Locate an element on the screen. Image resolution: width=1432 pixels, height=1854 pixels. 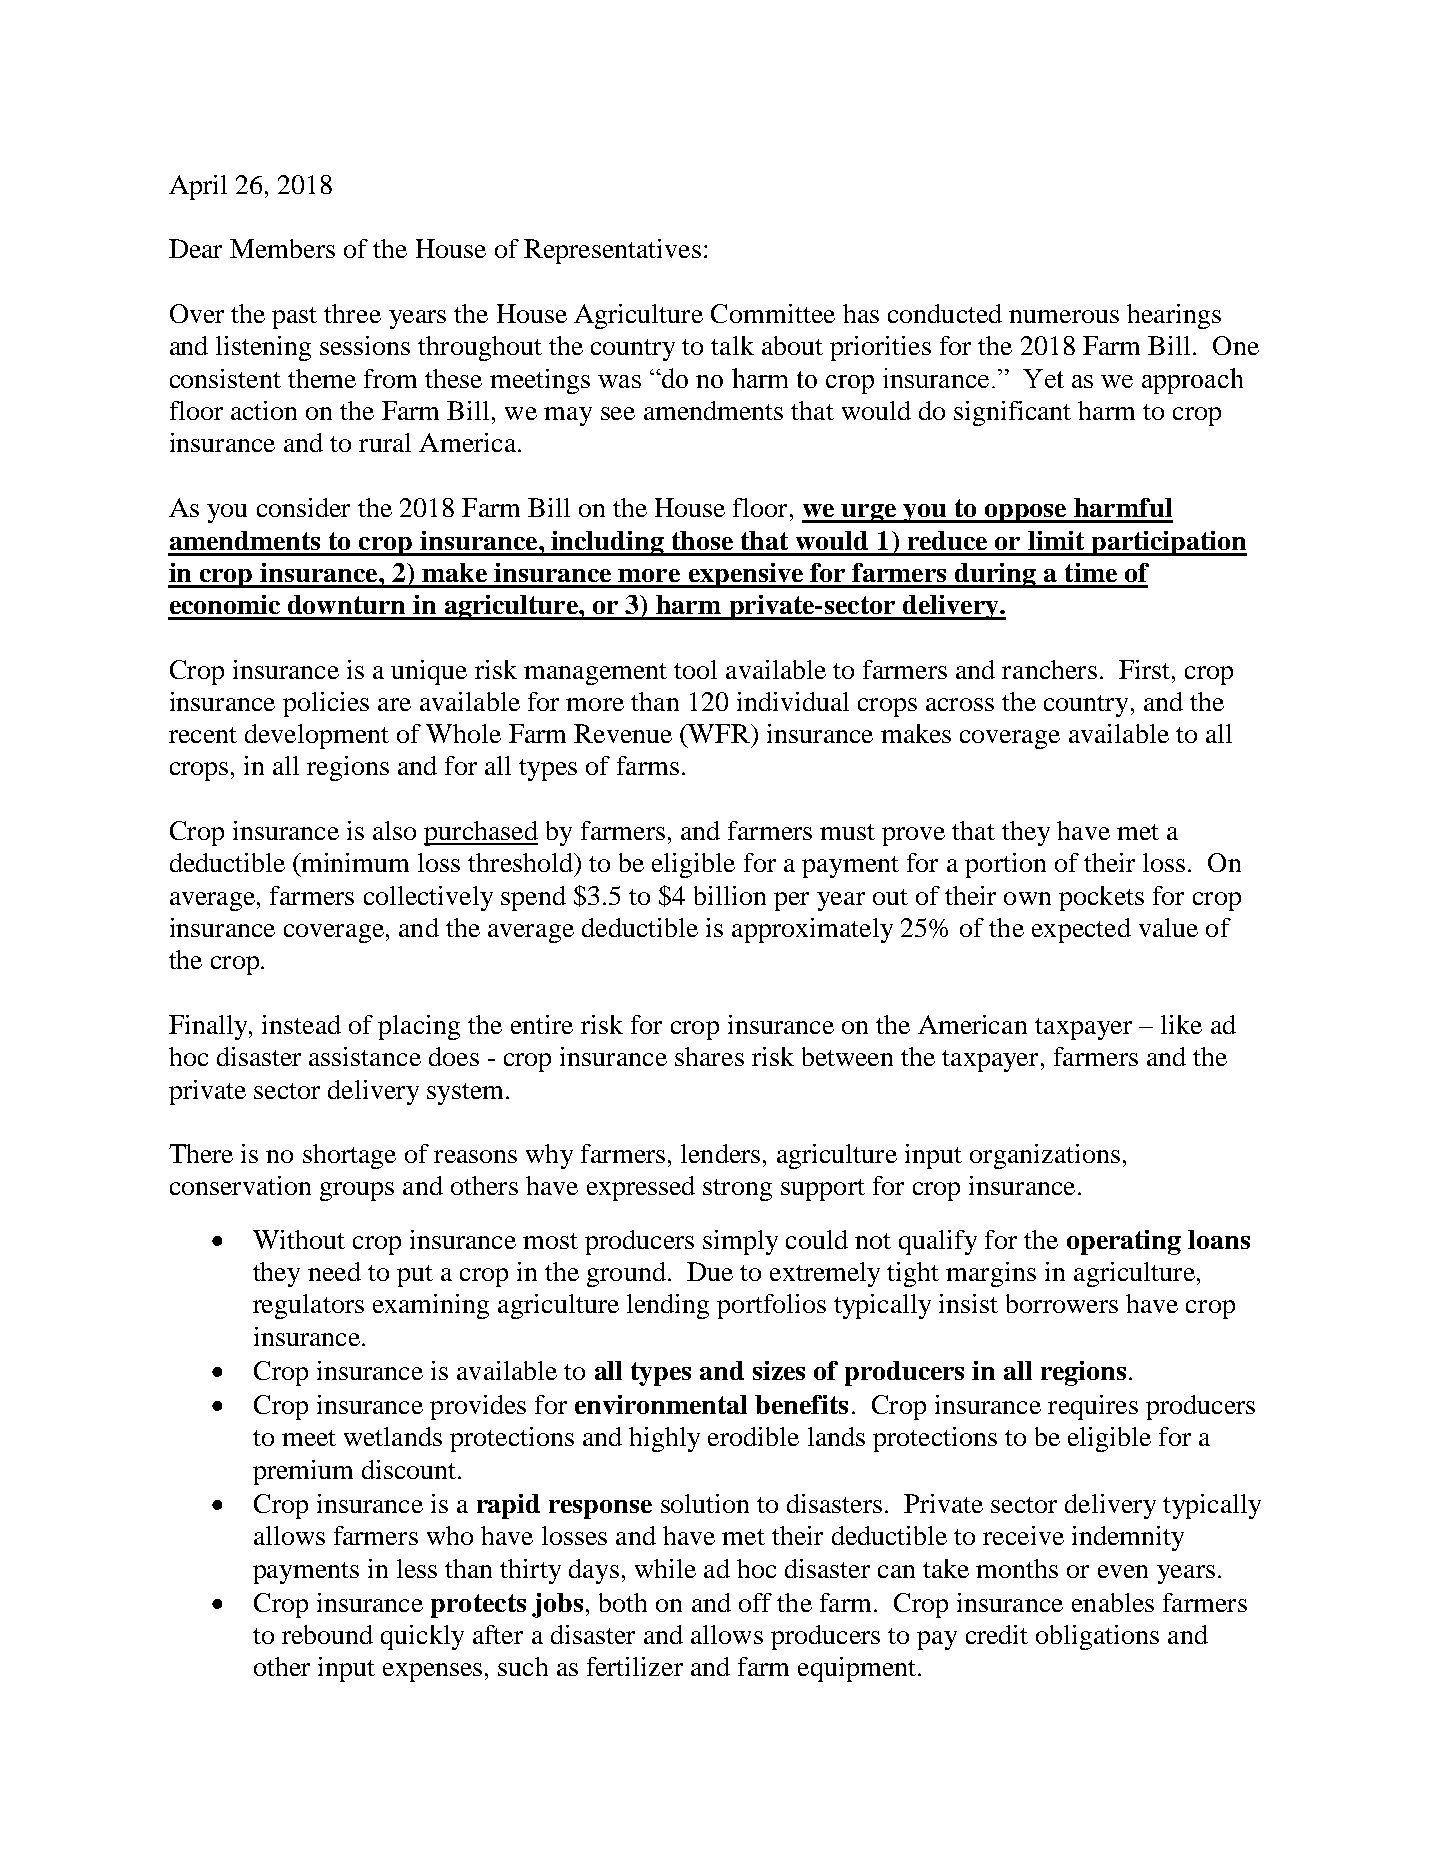
rebound is located at coordinates (327, 1634).
